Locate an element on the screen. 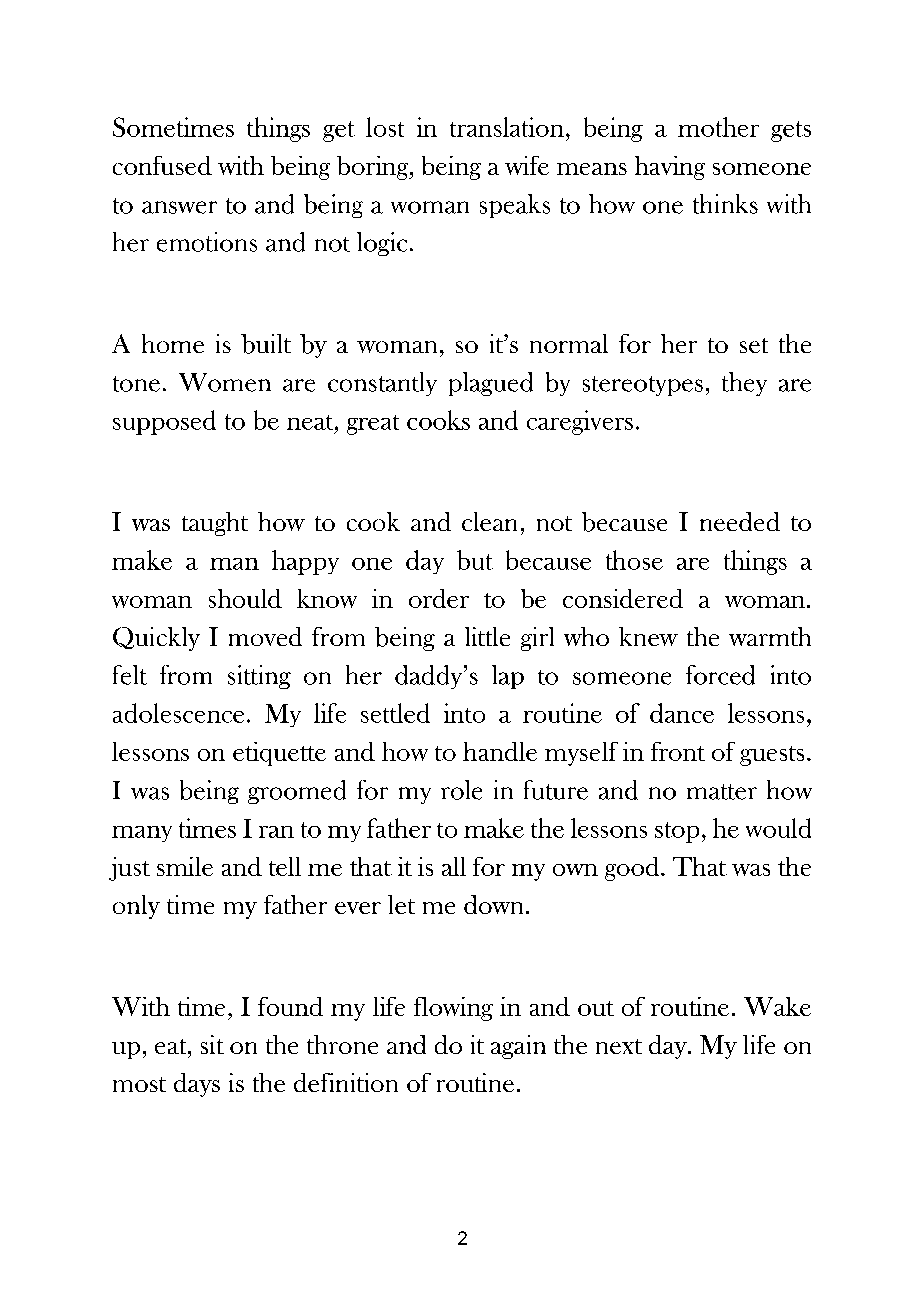 Image resolution: width=924 pixels, height=1309 pixels. translation is located at coordinates (507, 127).
